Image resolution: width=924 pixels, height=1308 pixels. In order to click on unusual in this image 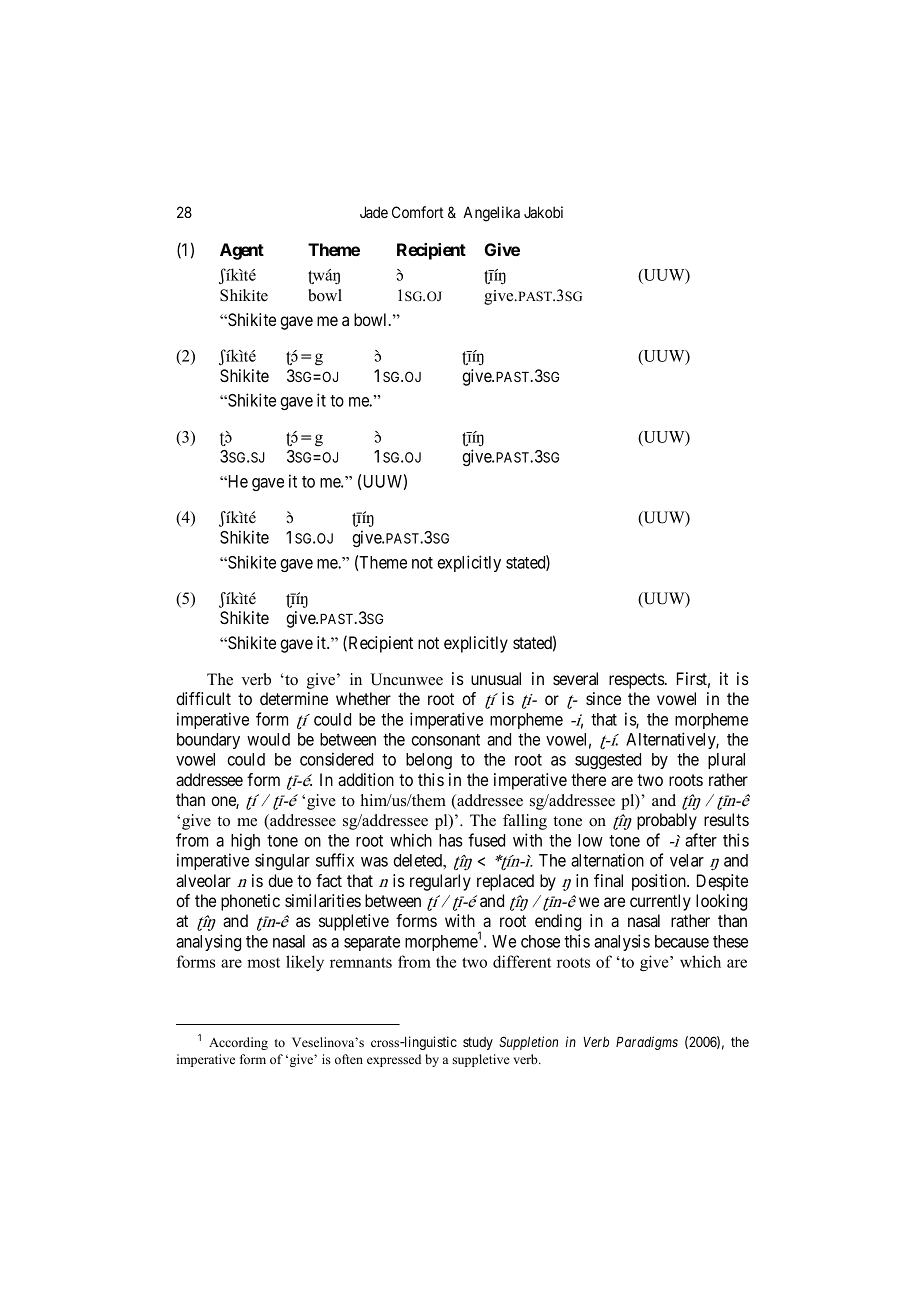, I will do `click(496, 678)`.
